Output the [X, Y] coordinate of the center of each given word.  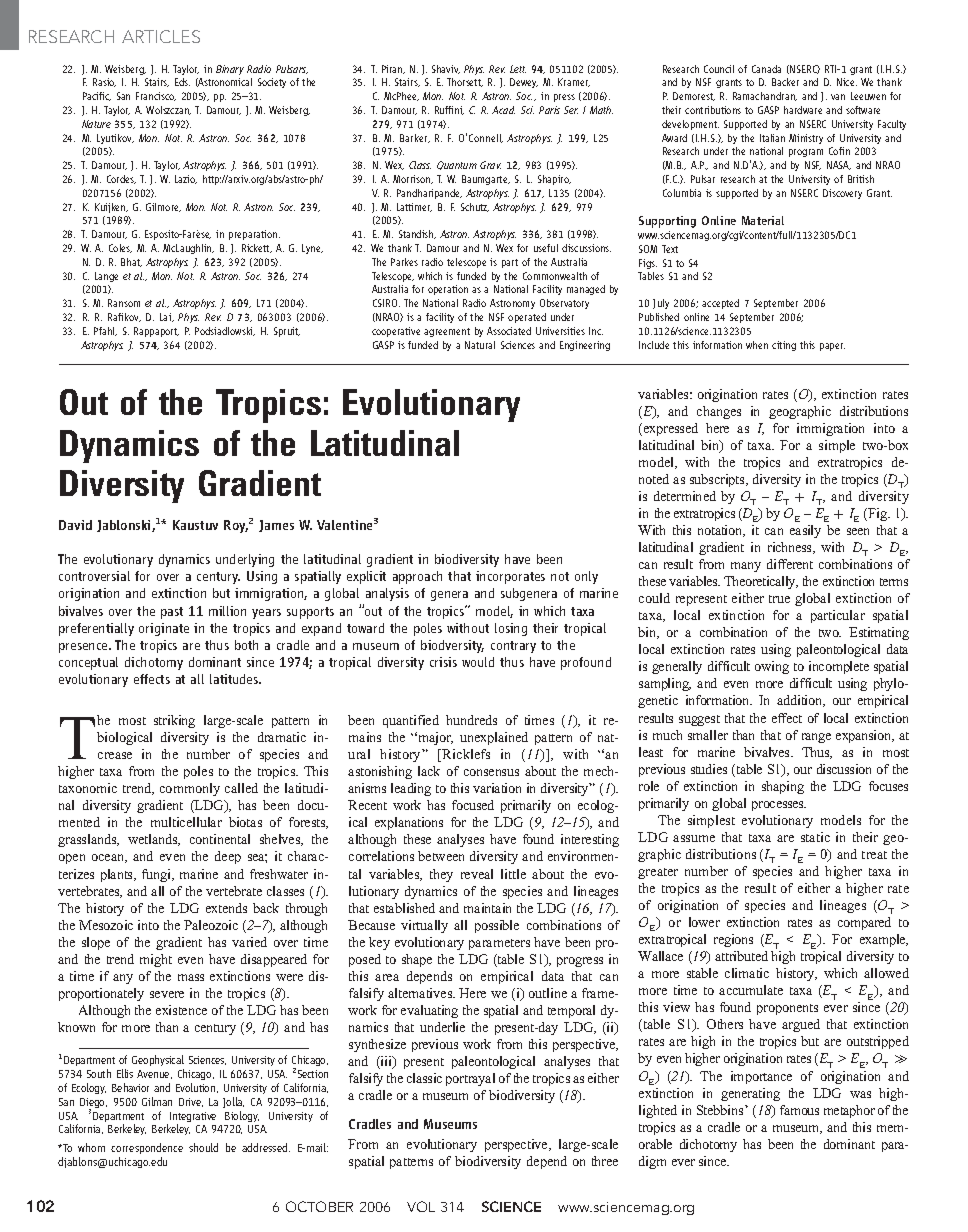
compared [864, 923]
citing [784, 346]
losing [511, 629]
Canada [766, 69]
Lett [518, 69]
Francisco [156, 96]
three [605, 1161]
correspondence [147, 1148]
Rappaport [156, 332]
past [172, 613]
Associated [509, 331]
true [779, 599]
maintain [487, 908]
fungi [158, 875]
